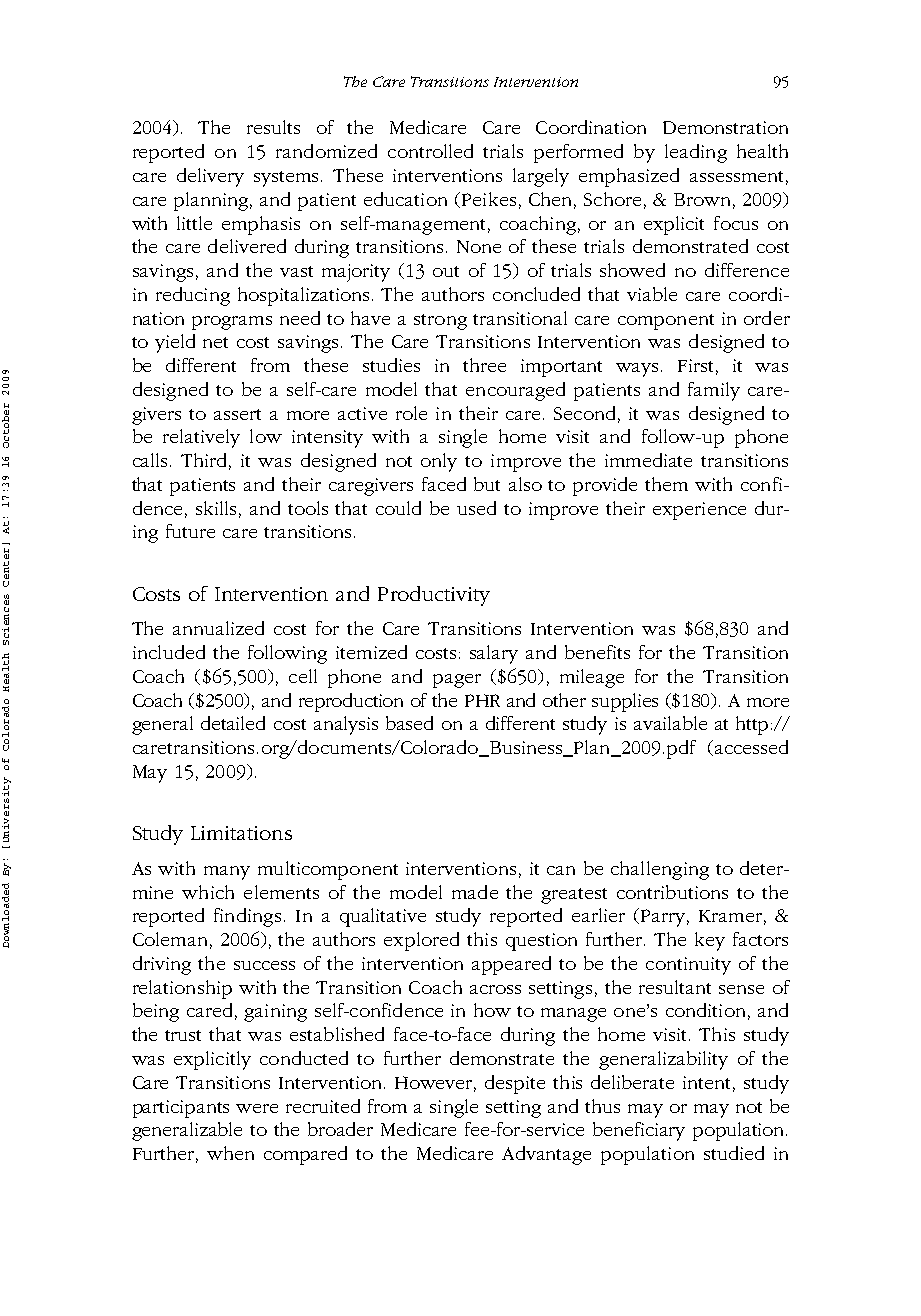 The width and height of the screenshot is (921, 1316). Describe the element at coordinates (230, 1153) in the screenshot. I see `when` at that location.
